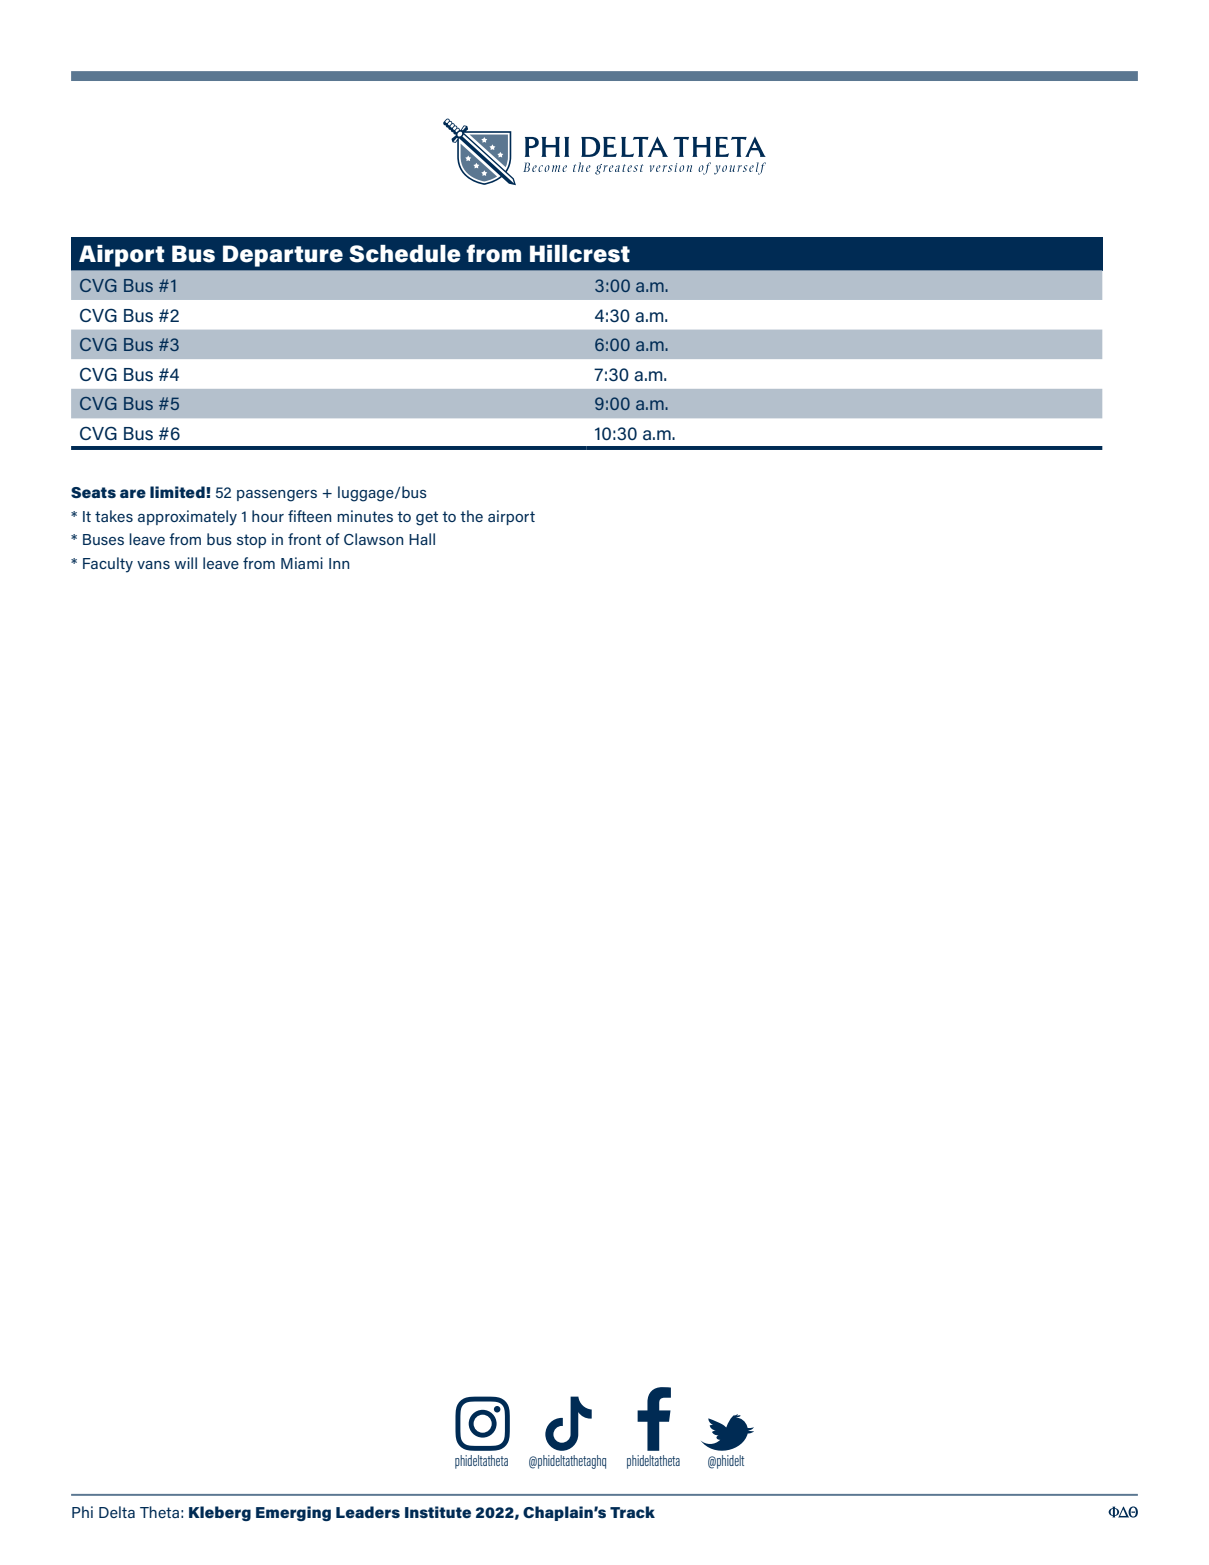  What do you see at coordinates (405, 254) in the screenshot?
I see `Schedule` at bounding box center [405, 254].
